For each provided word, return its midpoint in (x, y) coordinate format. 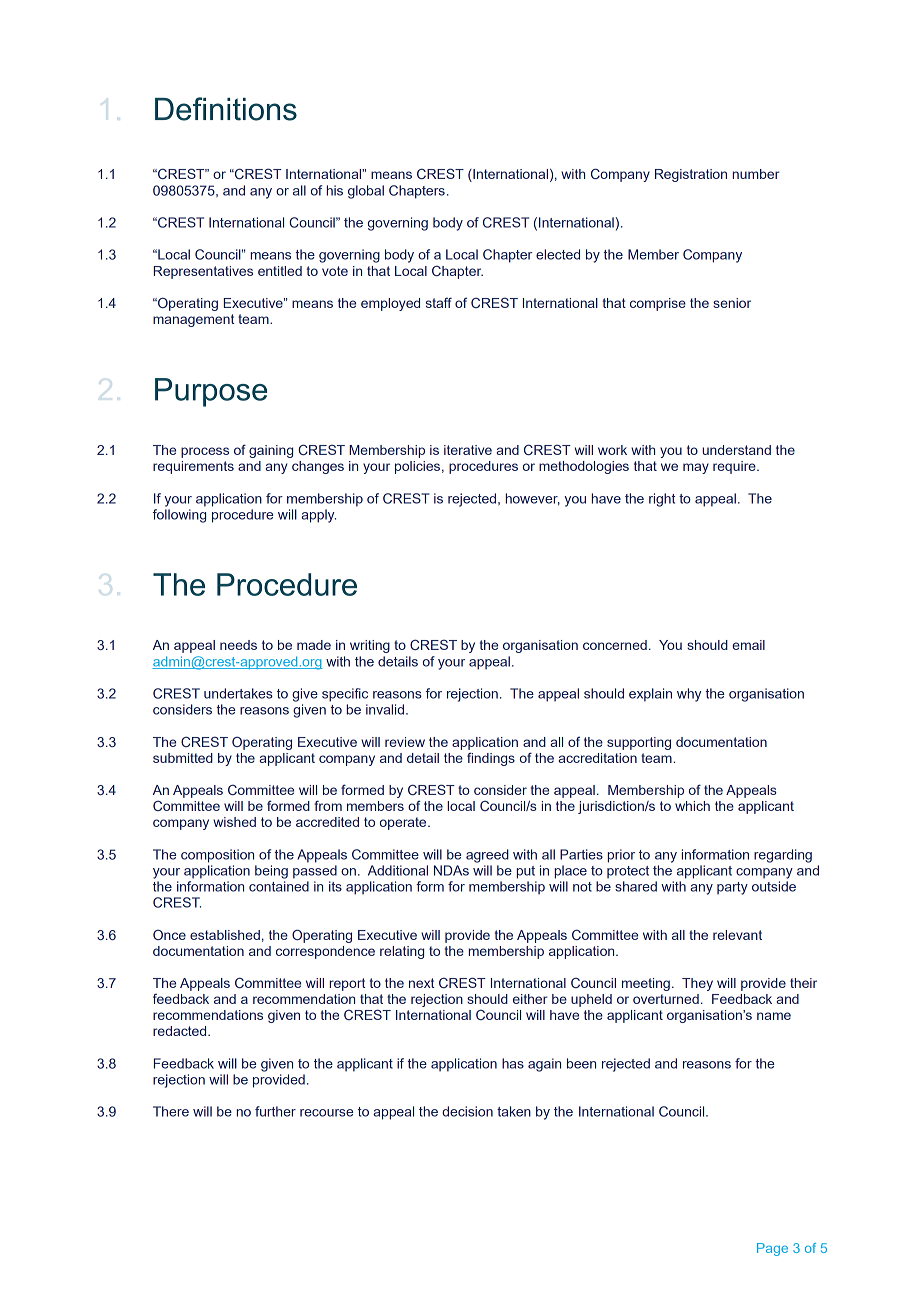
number (756, 174)
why (689, 695)
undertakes (238, 693)
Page (772, 1249)
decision (467, 1111)
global (366, 192)
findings (491, 759)
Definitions (226, 109)
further (275, 1111)
